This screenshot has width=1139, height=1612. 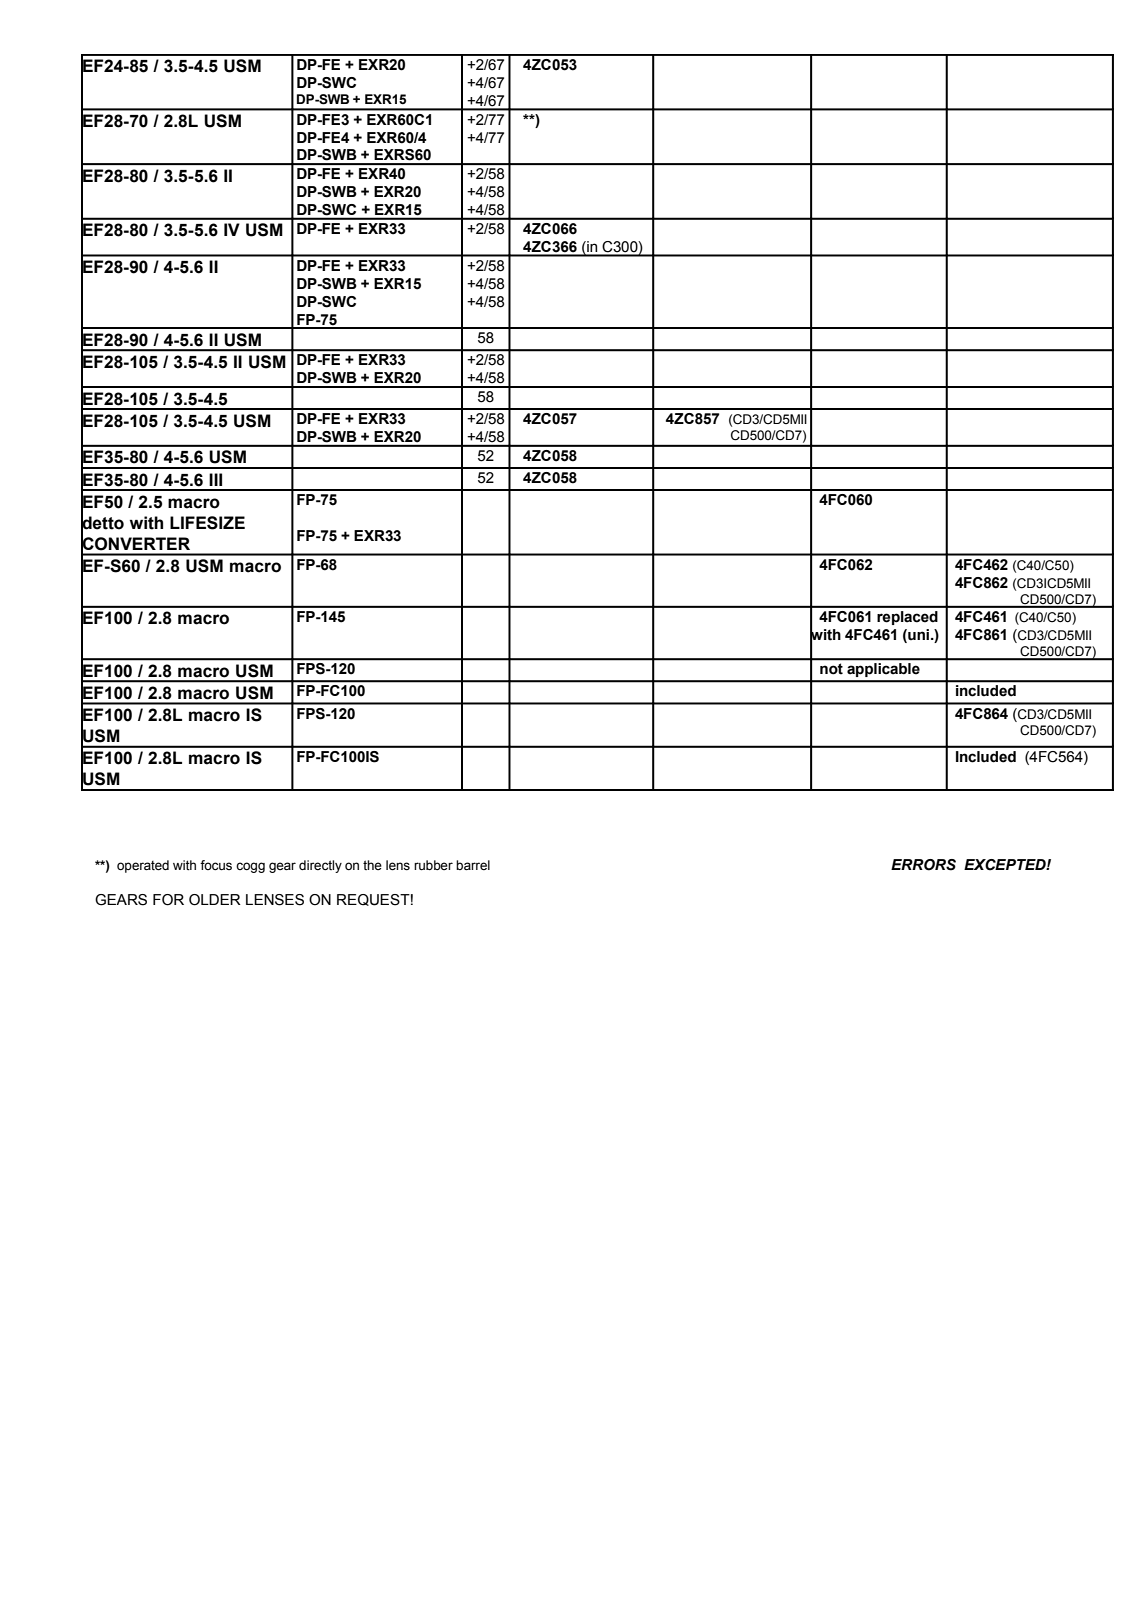 What do you see at coordinates (433, 865) in the screenshot?
I see `rubber` at bounding box center [433, 865].
